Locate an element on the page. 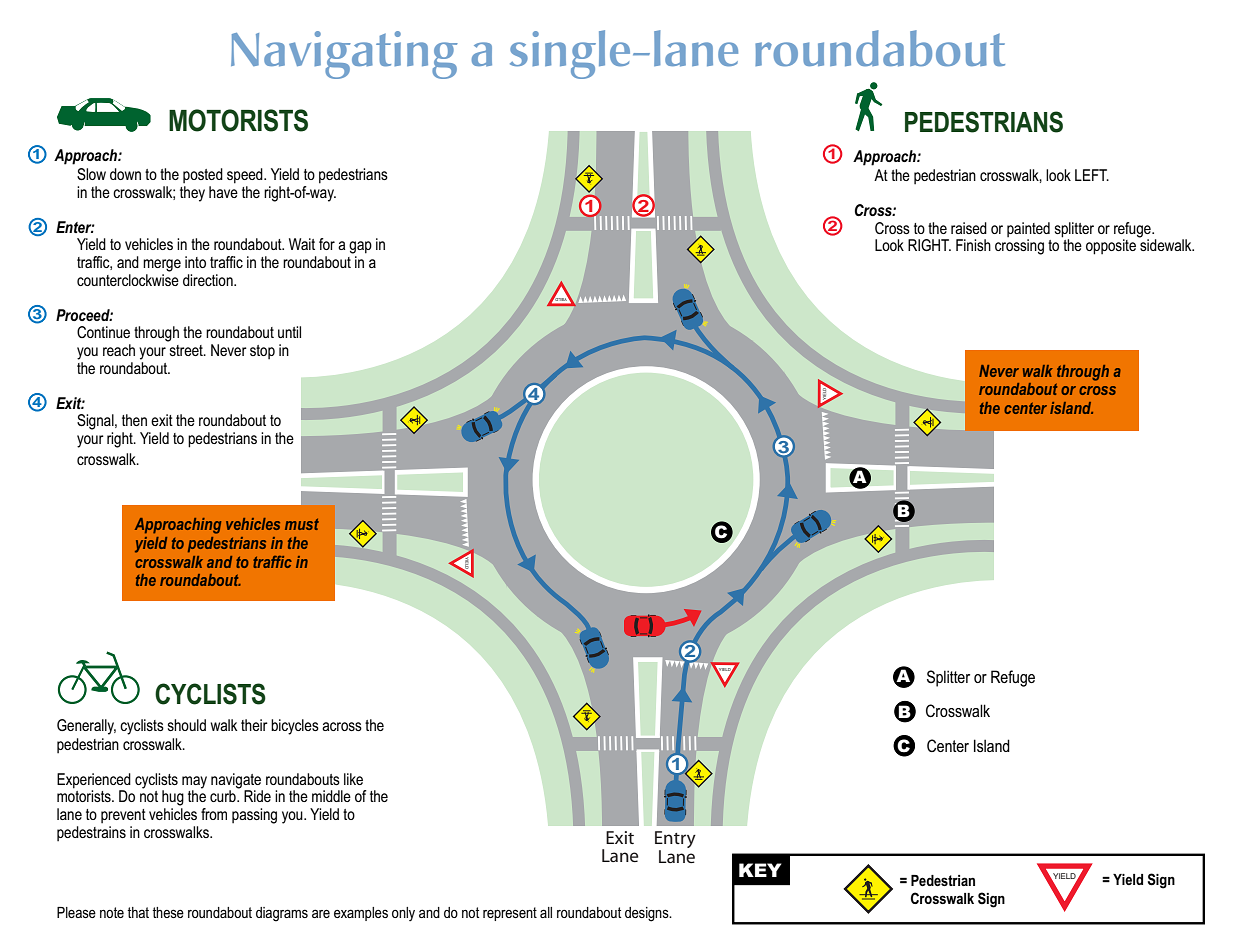 The height and width of the image is (952, 1233). Finish is located at coordinates (973, 245).
